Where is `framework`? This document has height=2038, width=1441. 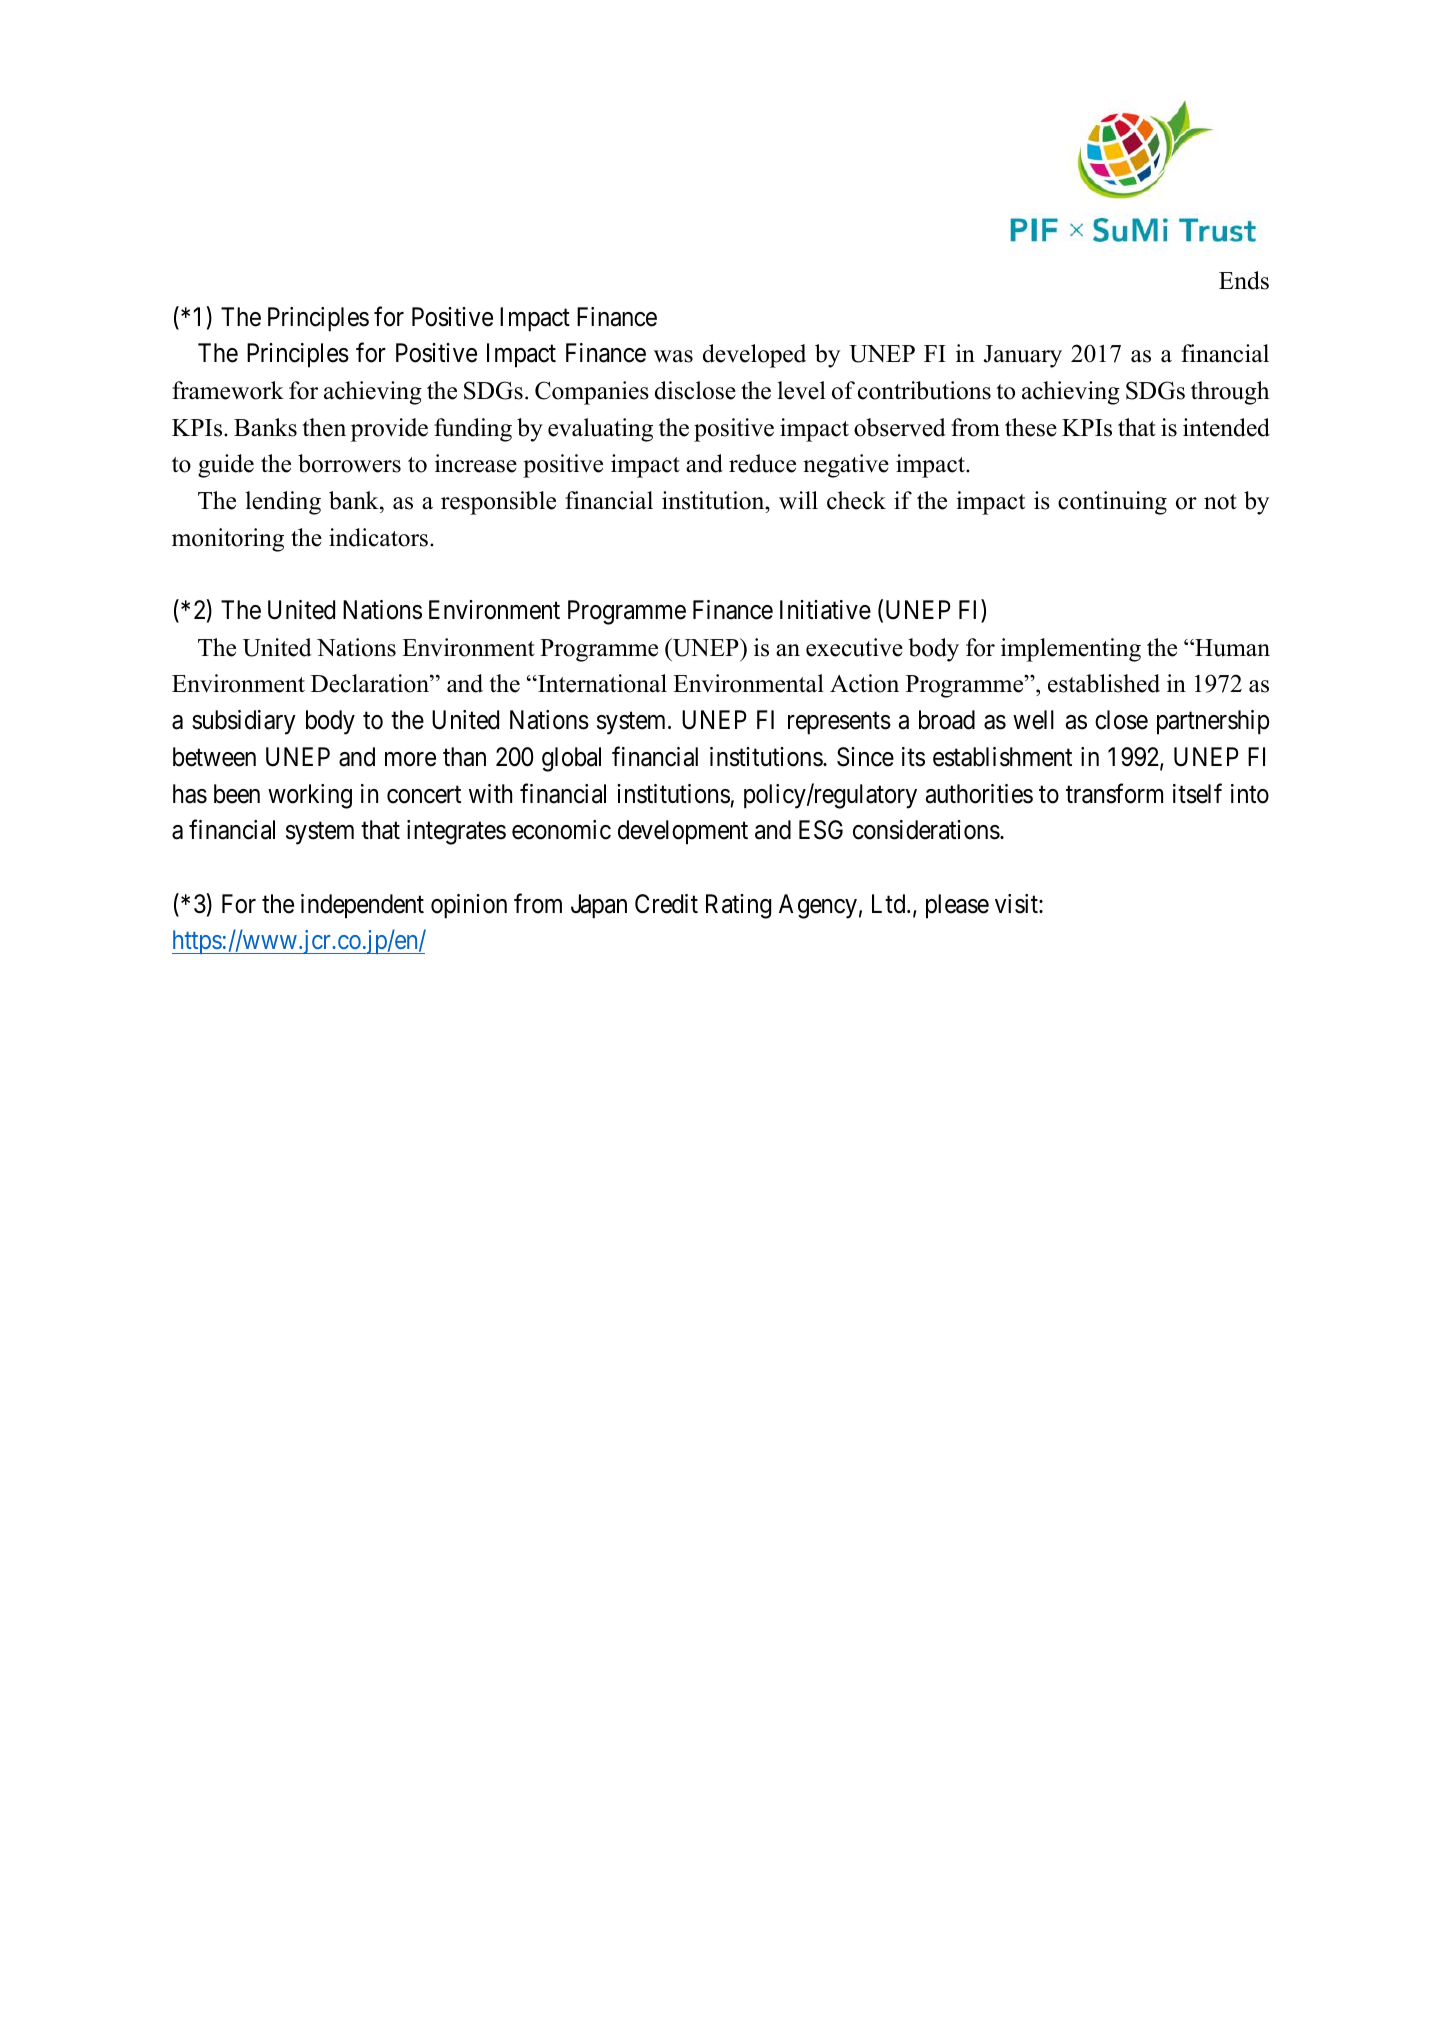 framework is located at coordinates (228, 390).
